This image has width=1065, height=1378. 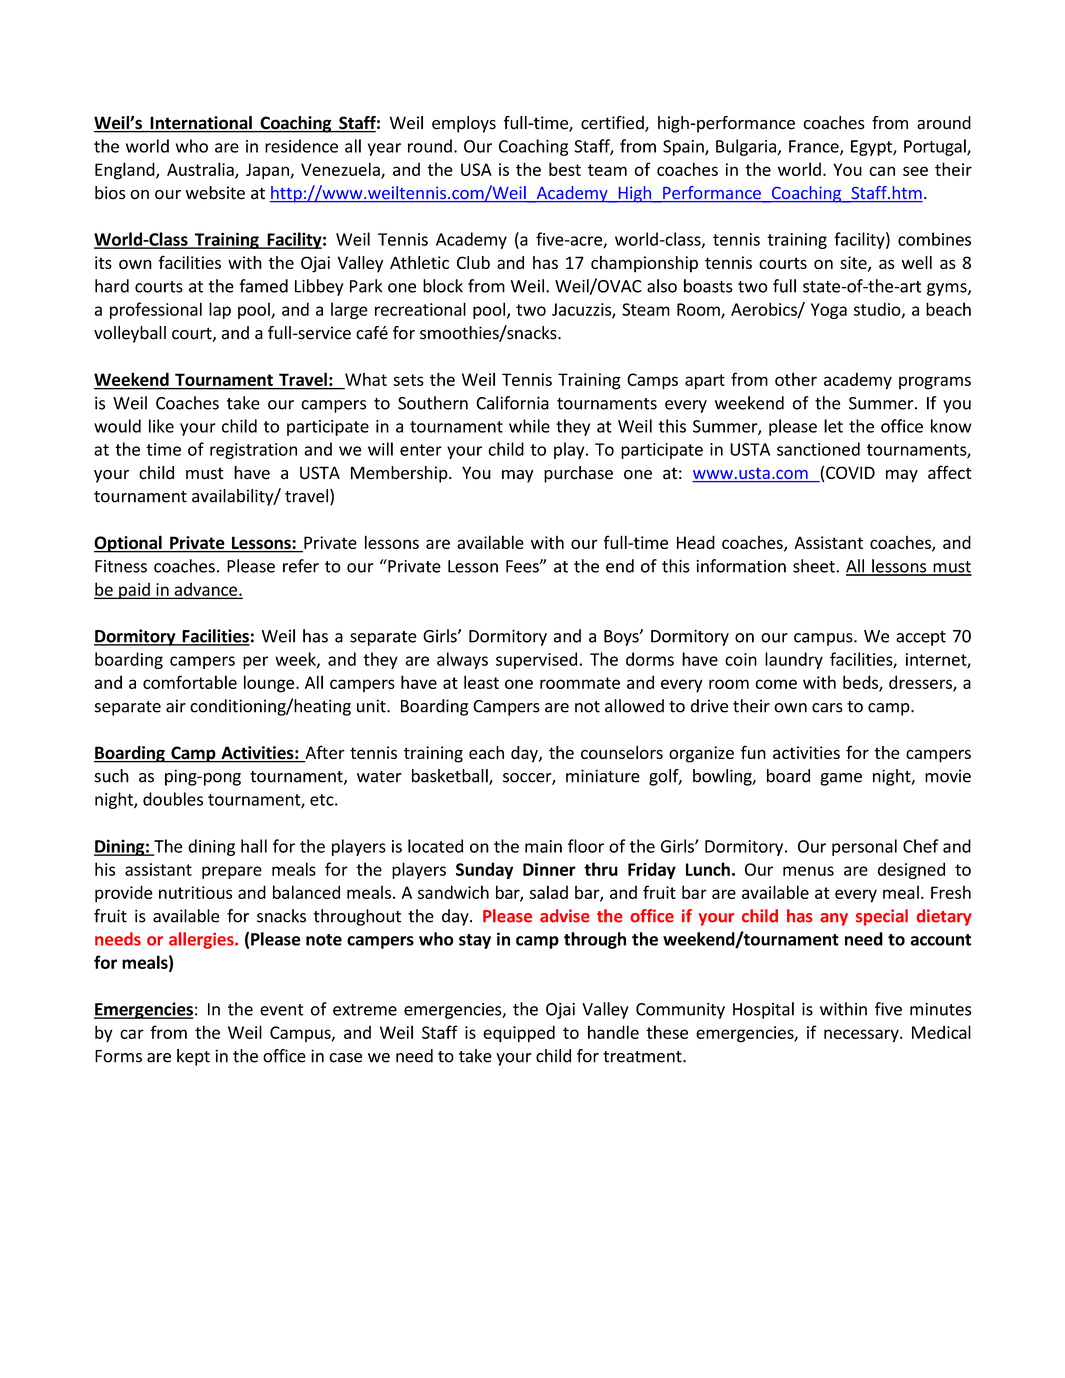 What do you see at coordinates (134, 590) in the image?
I see `paid` at bounding box center [134, 590].
